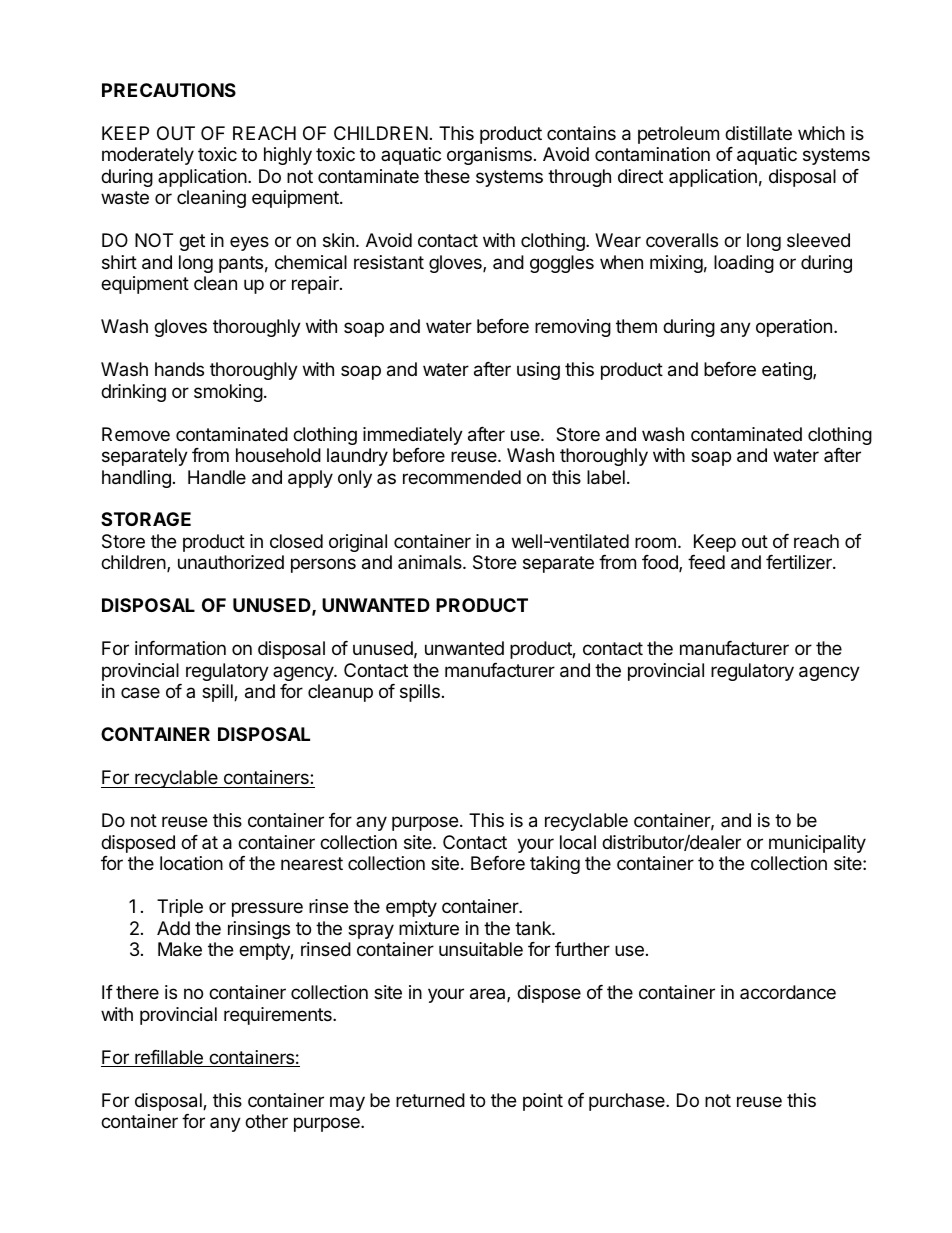 Image resolution: width=952 pixels, height=1233 pixels. What do you see at coordinates (788, 371) in the screenshot?
I see `eating` at bounding box center [788, 371].
